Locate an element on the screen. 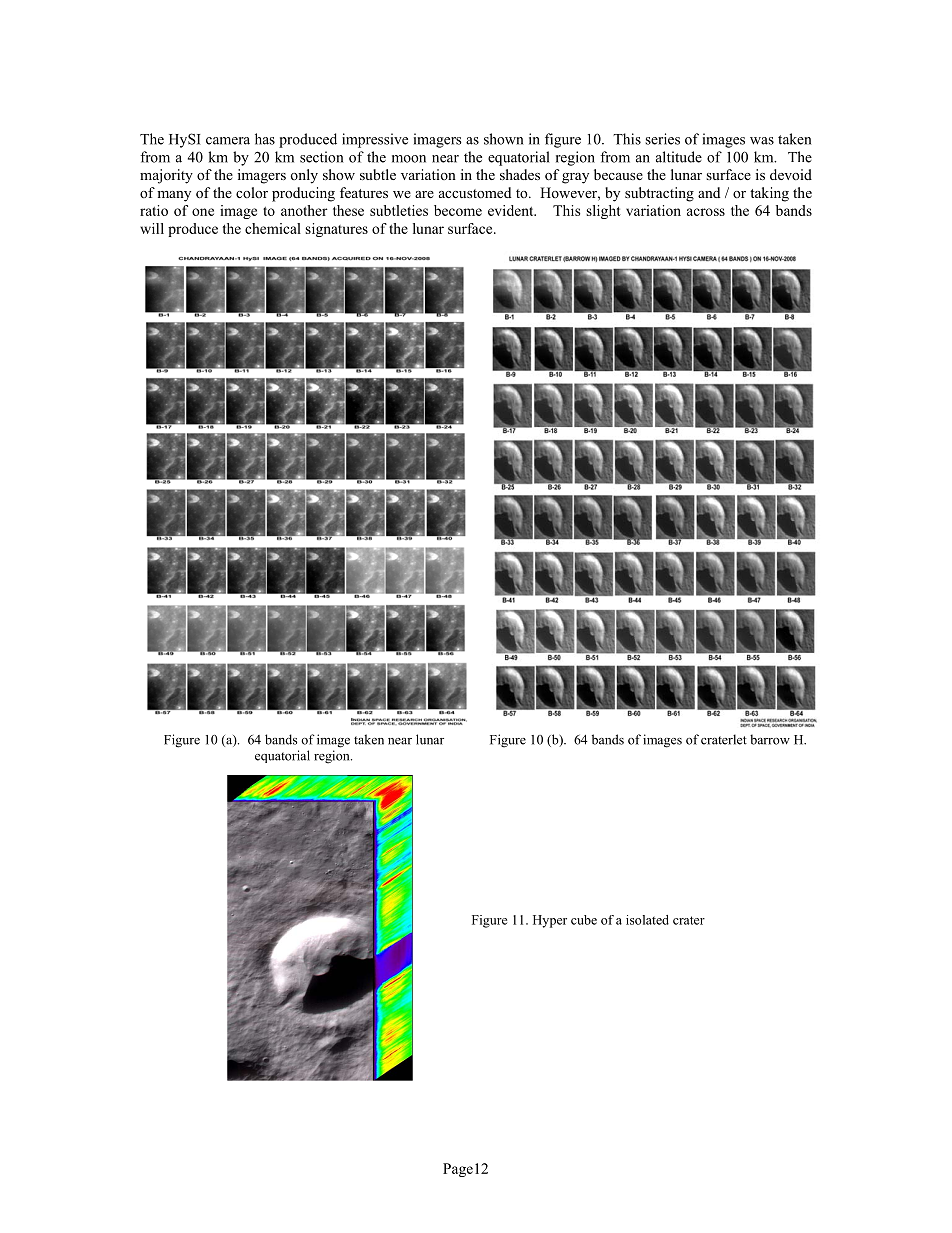 The width and height of the screenshot is (952, 1233). will is located at coordinates (152, 228).
